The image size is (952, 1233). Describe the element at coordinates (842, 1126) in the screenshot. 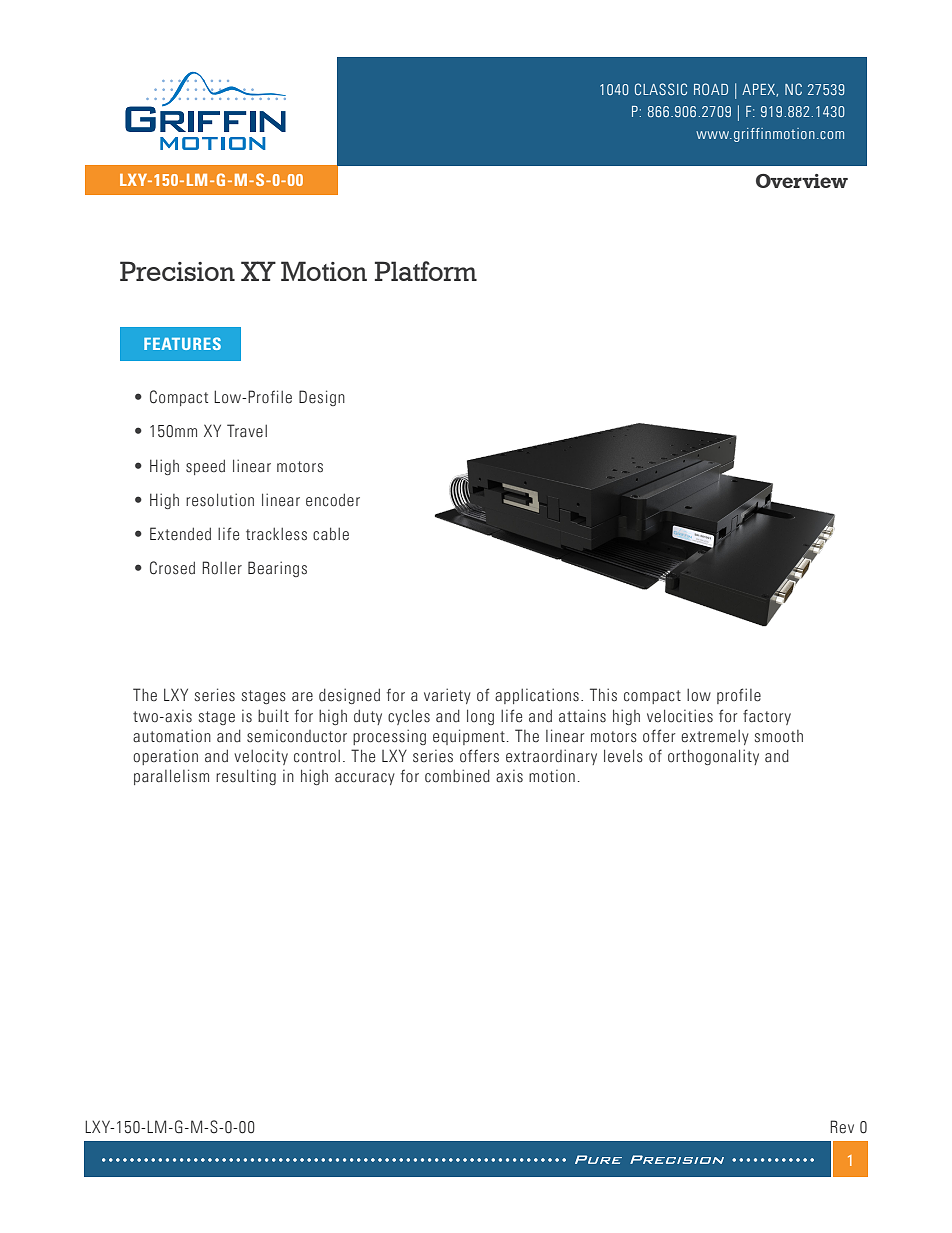

I see `Rev` at that location.
